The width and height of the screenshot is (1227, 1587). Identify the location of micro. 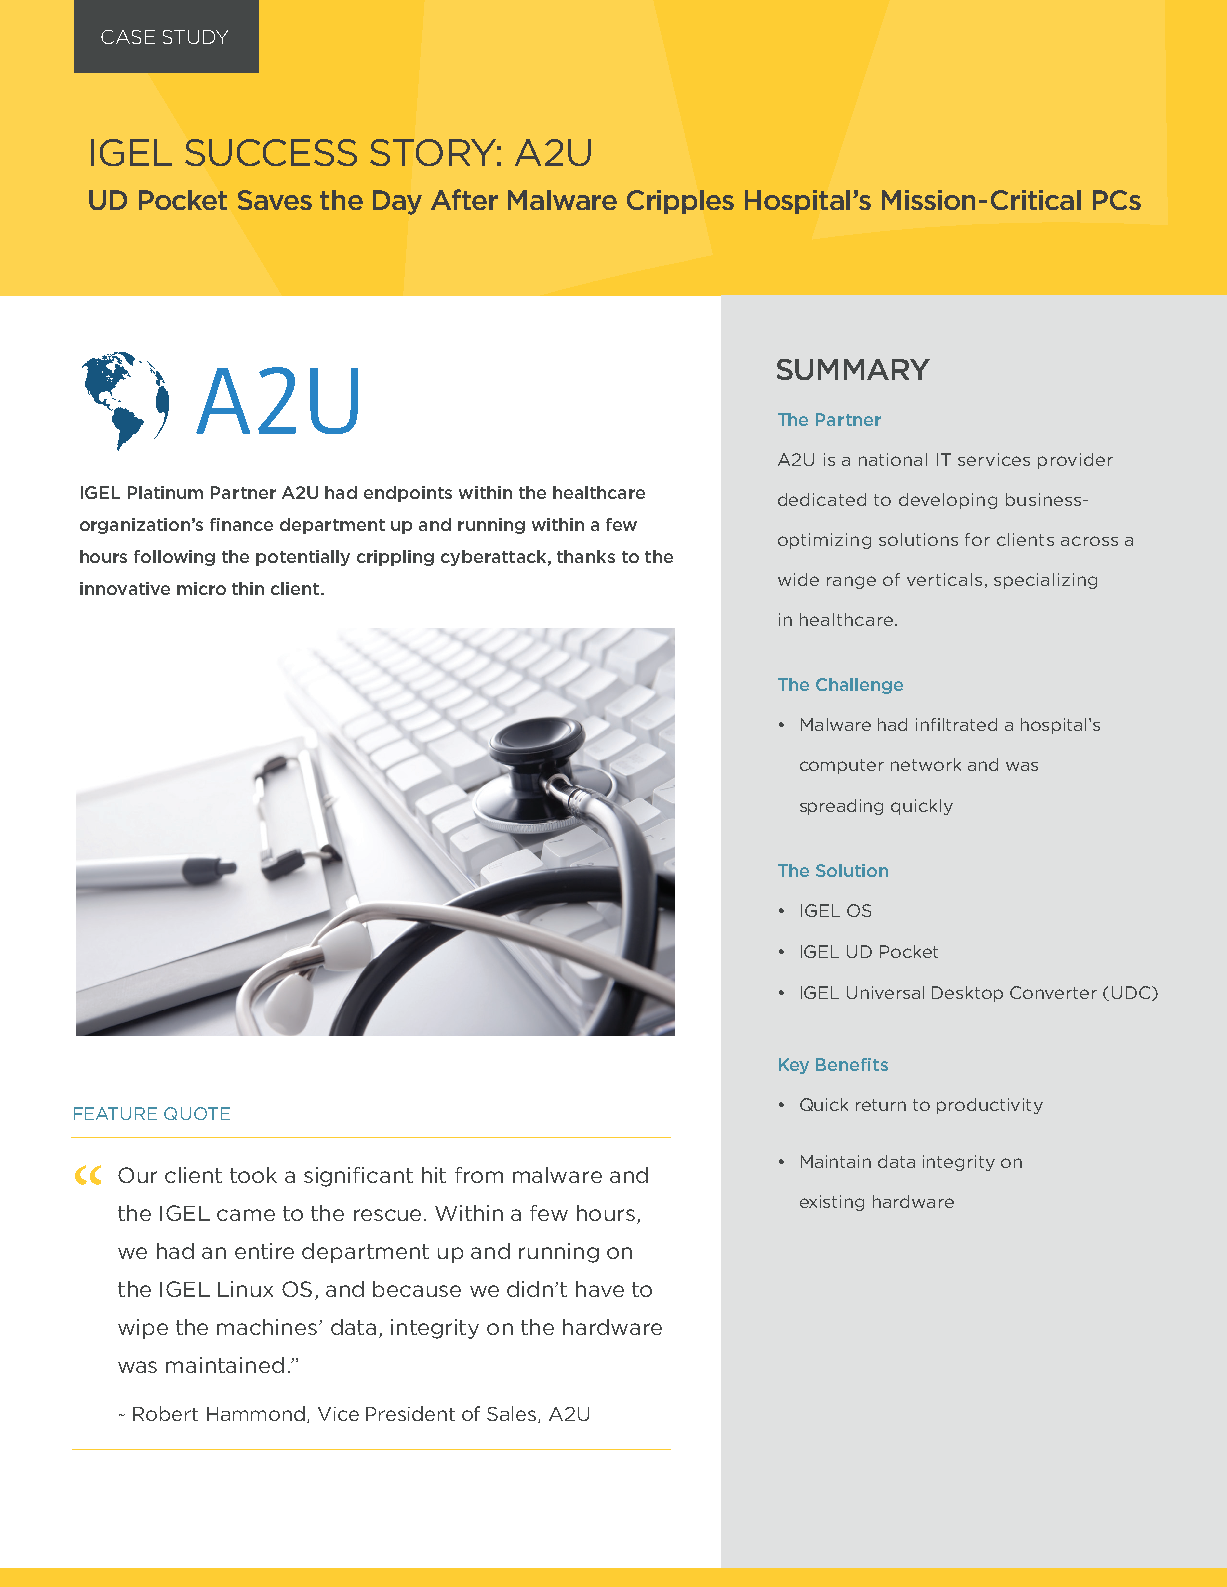
(201, 588).
